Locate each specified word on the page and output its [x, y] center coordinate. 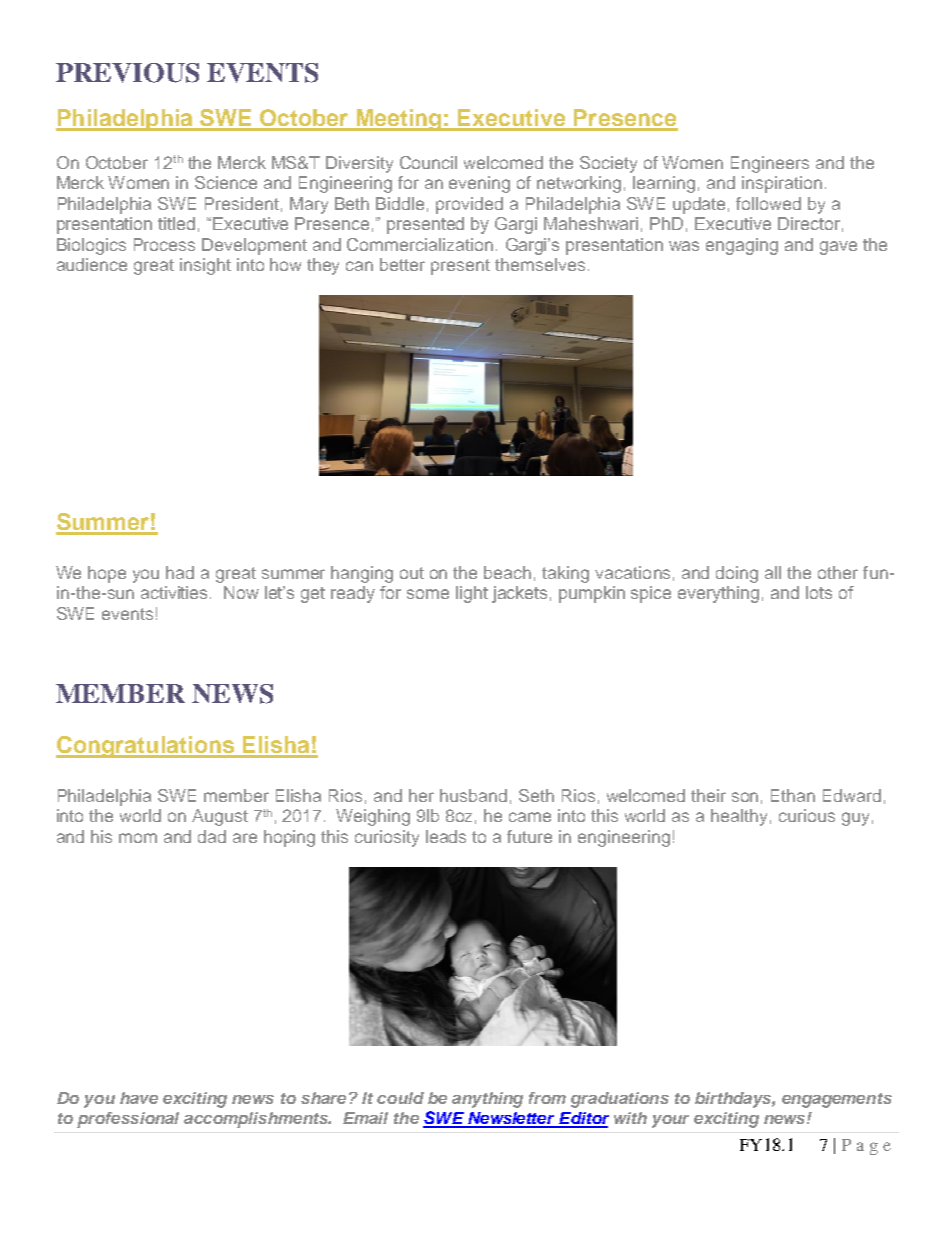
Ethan [793, 795]
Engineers [770, 164]
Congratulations [146, 747]
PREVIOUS [127, 73]
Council [428, 162]
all [773, 572]
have [139, 1098]
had [180, 572]
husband [473, 795]
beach [507, 572]
